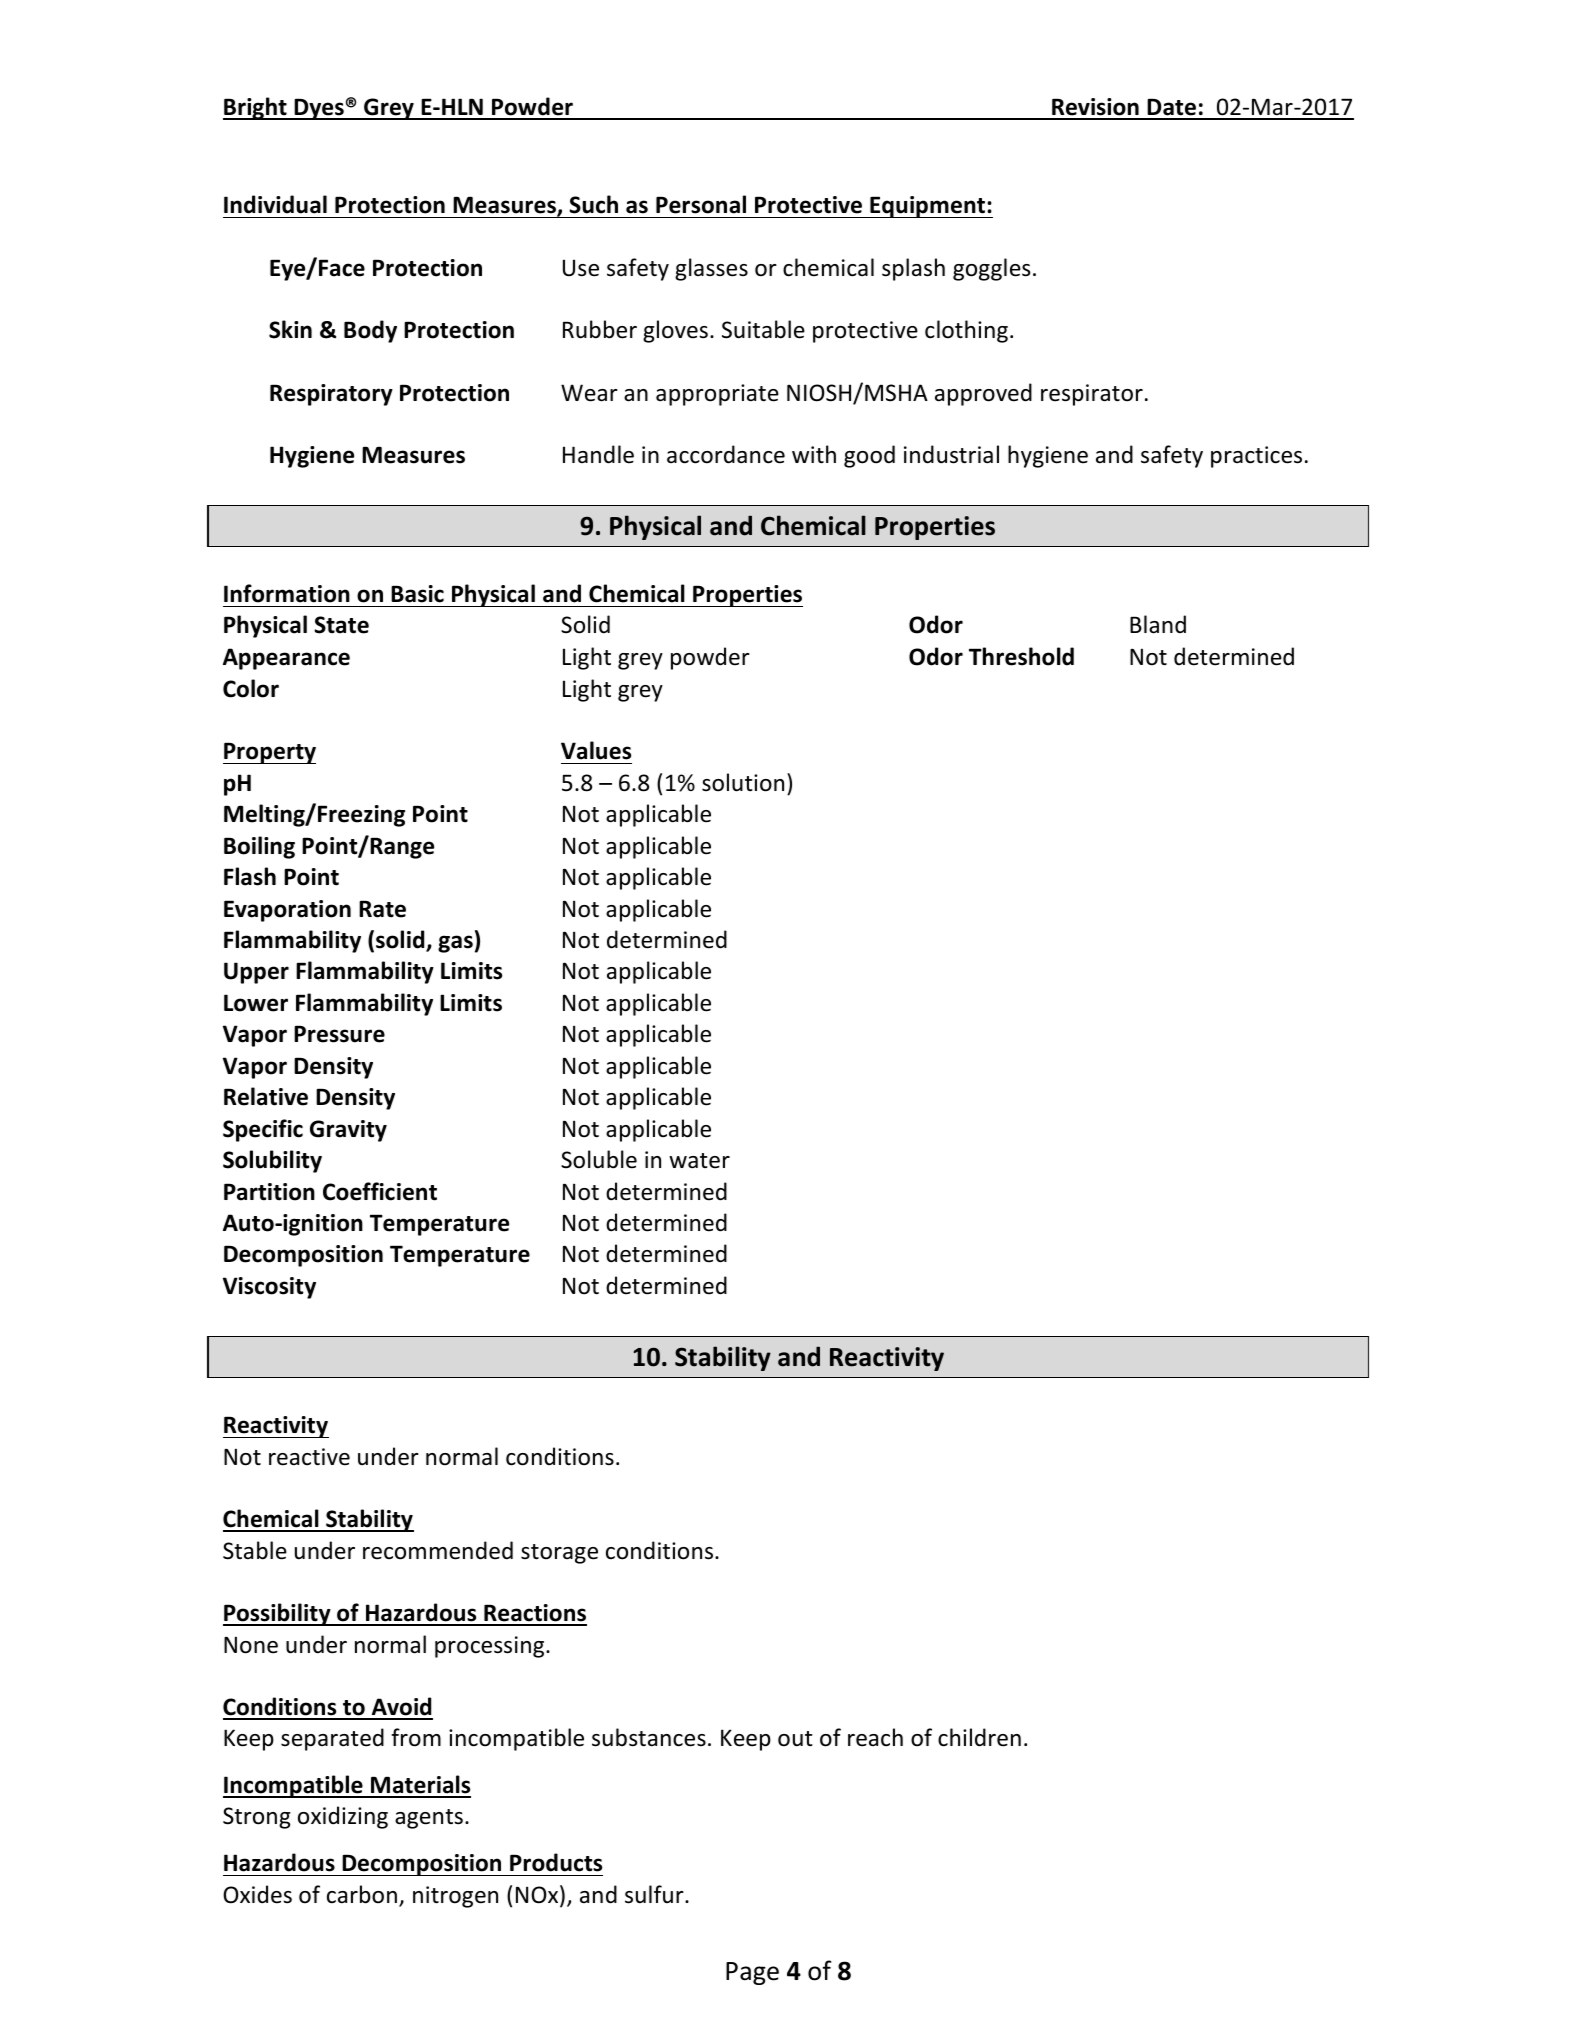  What do you see at coordinates (362, 1894) in the image?
I see `carbon` at bounding box center [362, 1894].
